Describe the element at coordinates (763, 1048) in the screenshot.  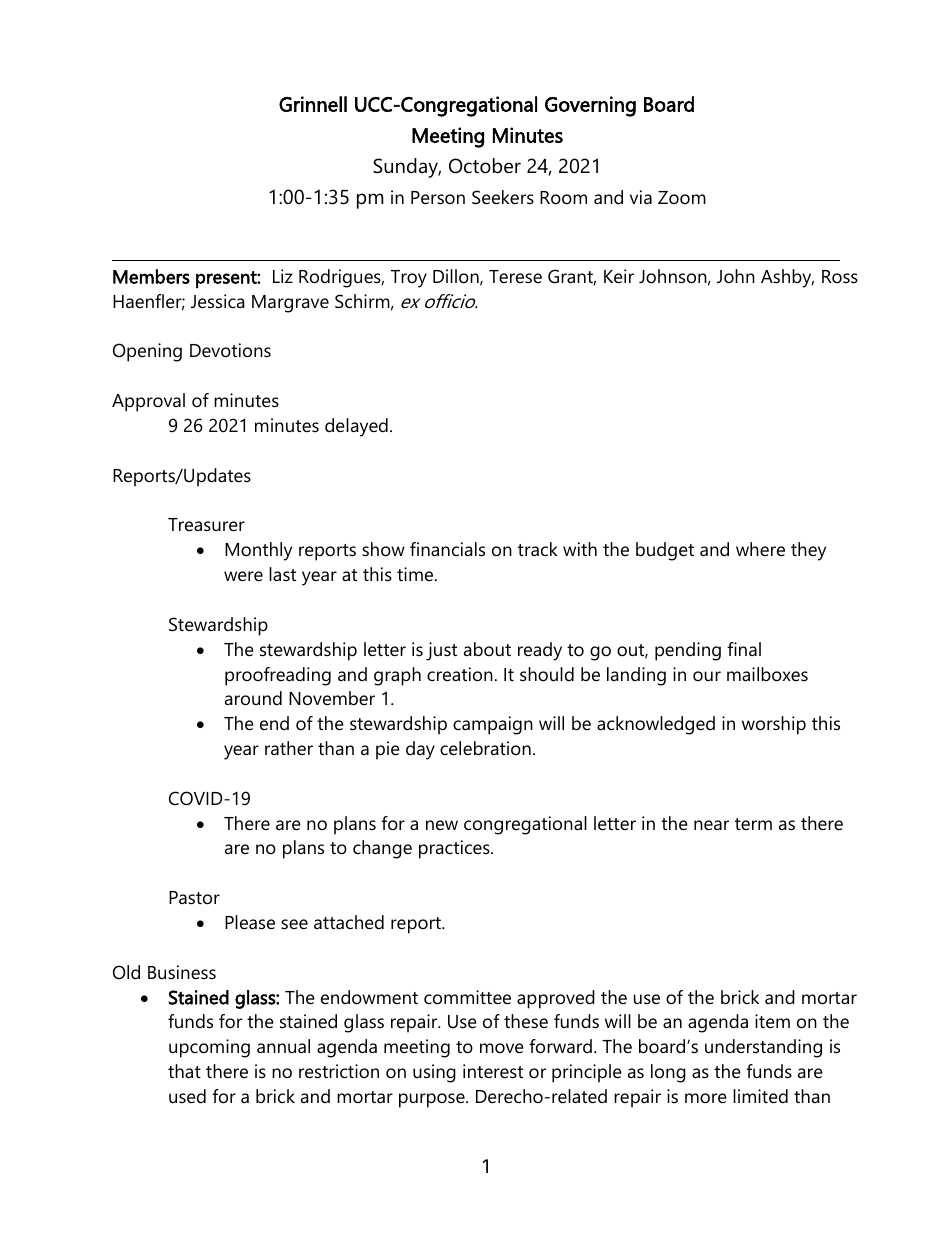
I see `understanding` at that location.
